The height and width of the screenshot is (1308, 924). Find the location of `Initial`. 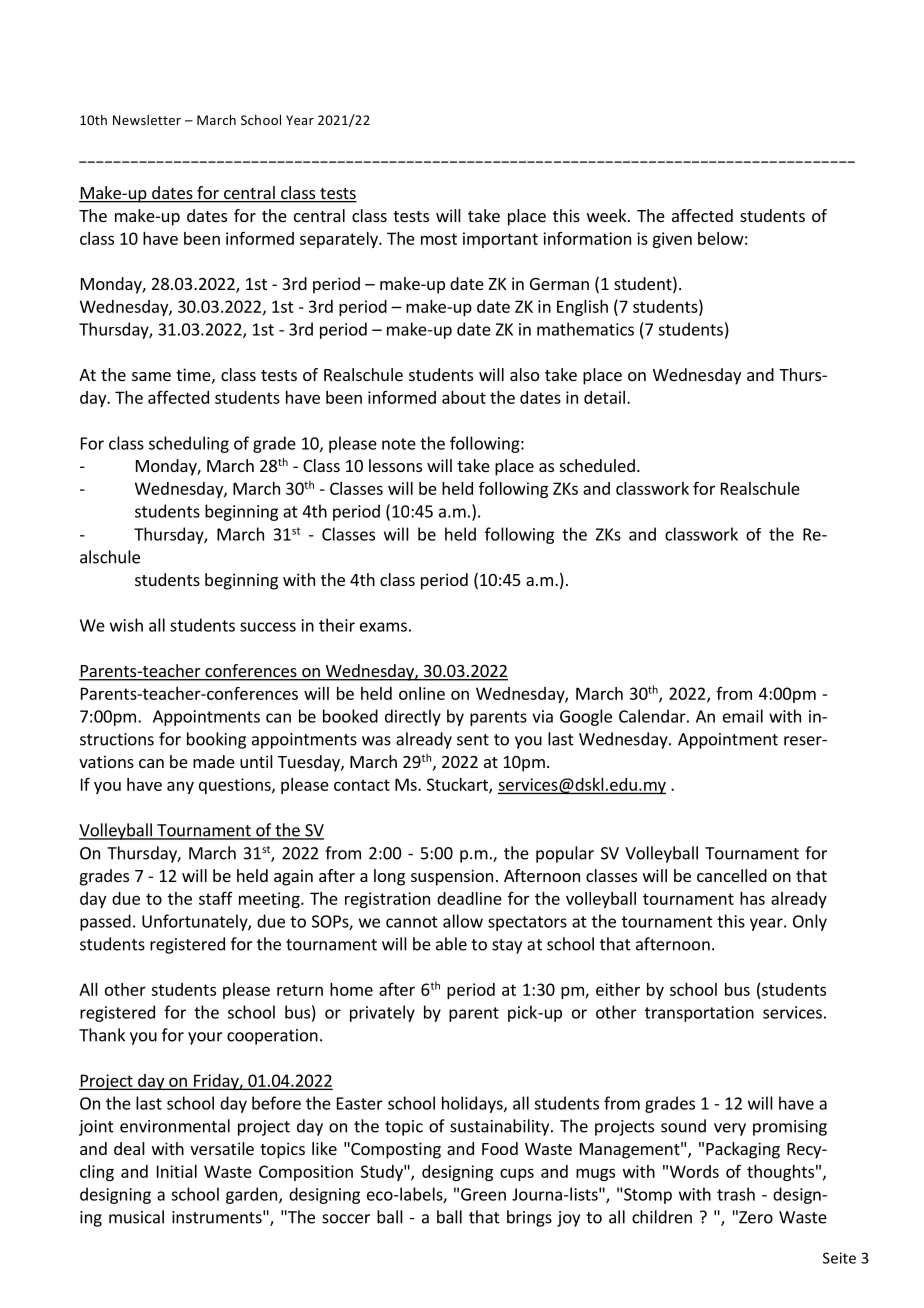

Initial is located at coordinates (177, 1171).
